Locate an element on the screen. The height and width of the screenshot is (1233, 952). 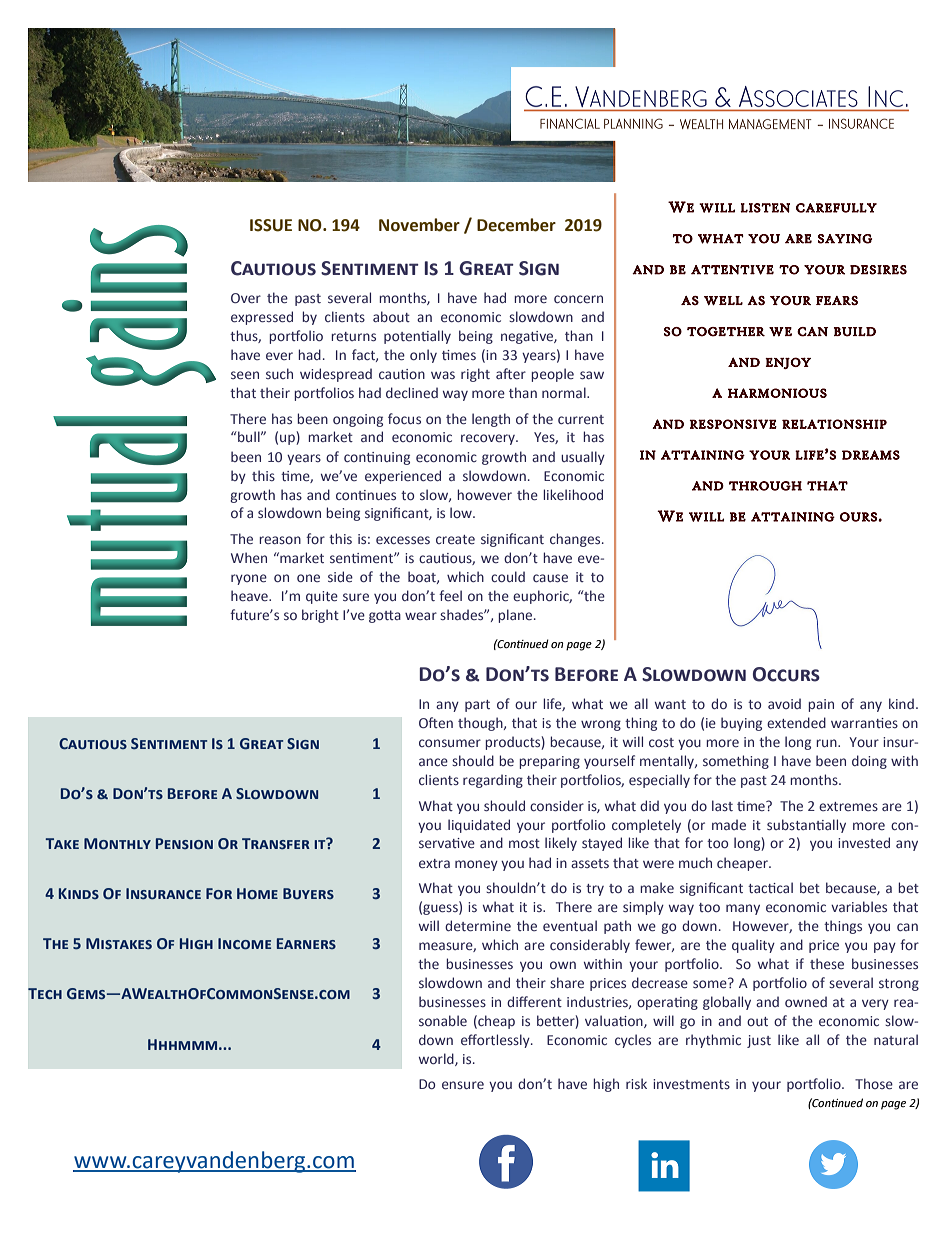
plane is located at coordinates (516, 616).
